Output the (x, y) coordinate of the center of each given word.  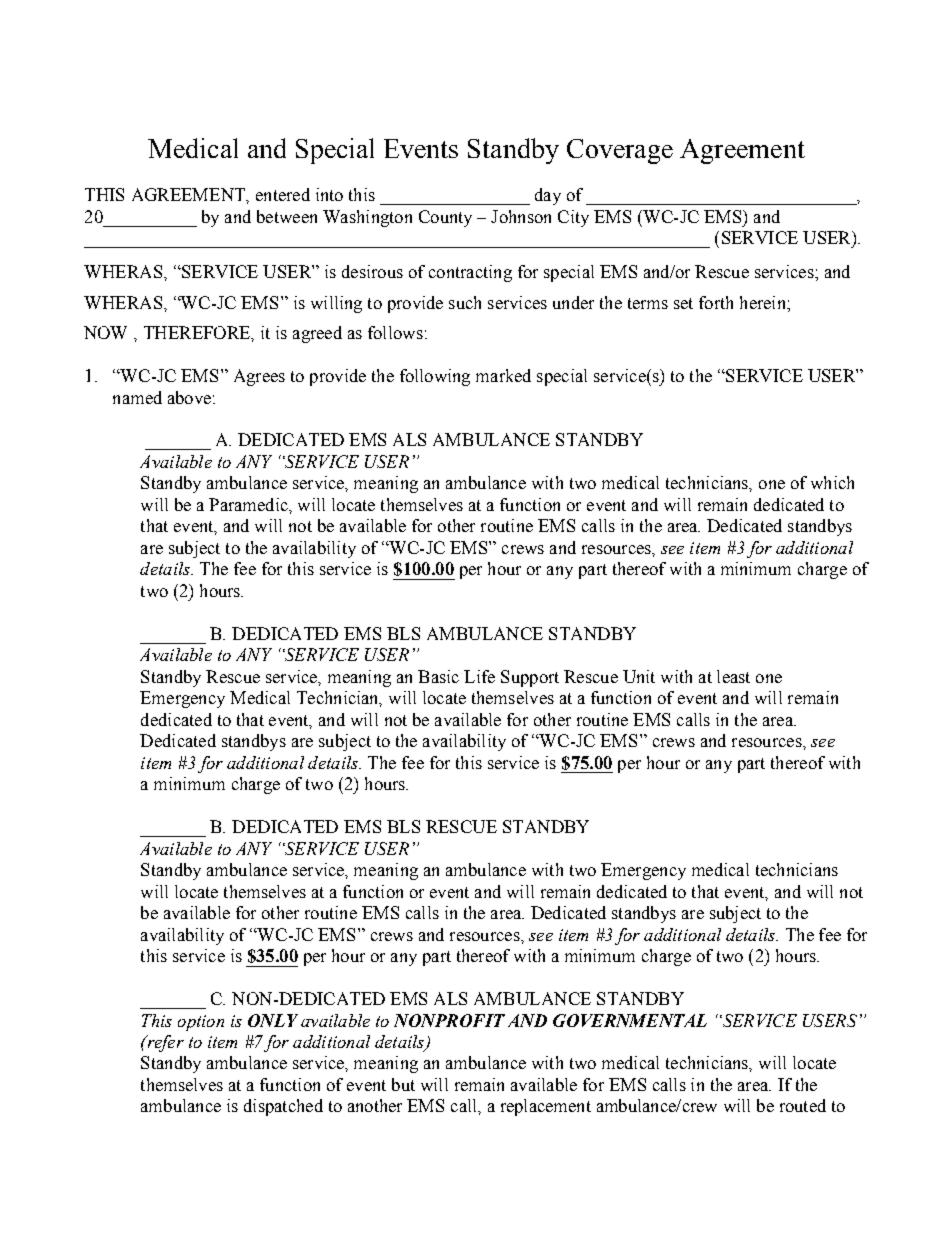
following (435, 377)
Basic (438, 676)
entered (283, 194)
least (733, 676)
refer (164, 1043)
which (832, 482)
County (445, 218)
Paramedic (249, 504)
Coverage (620, 151)
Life (479, 676)
